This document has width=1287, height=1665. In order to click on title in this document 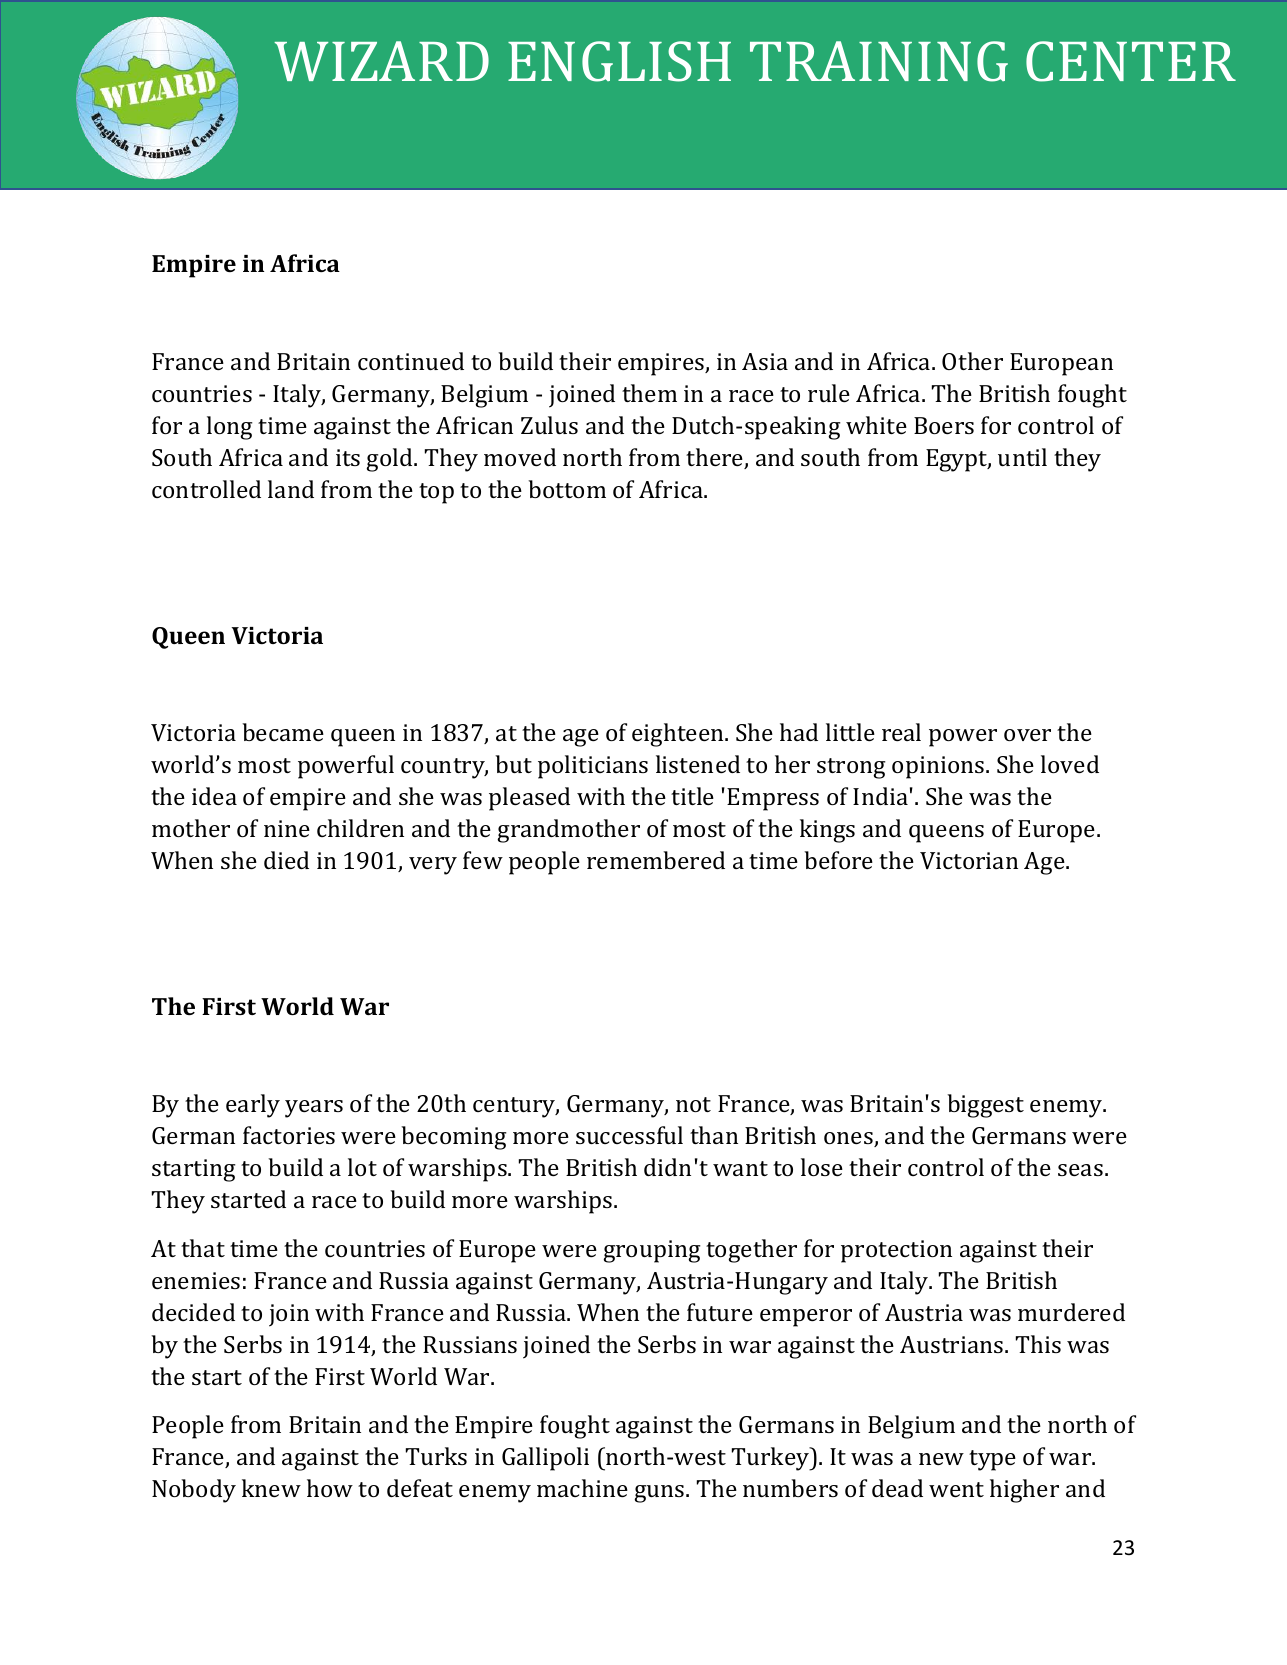, I will do `click(692, 796)`.
